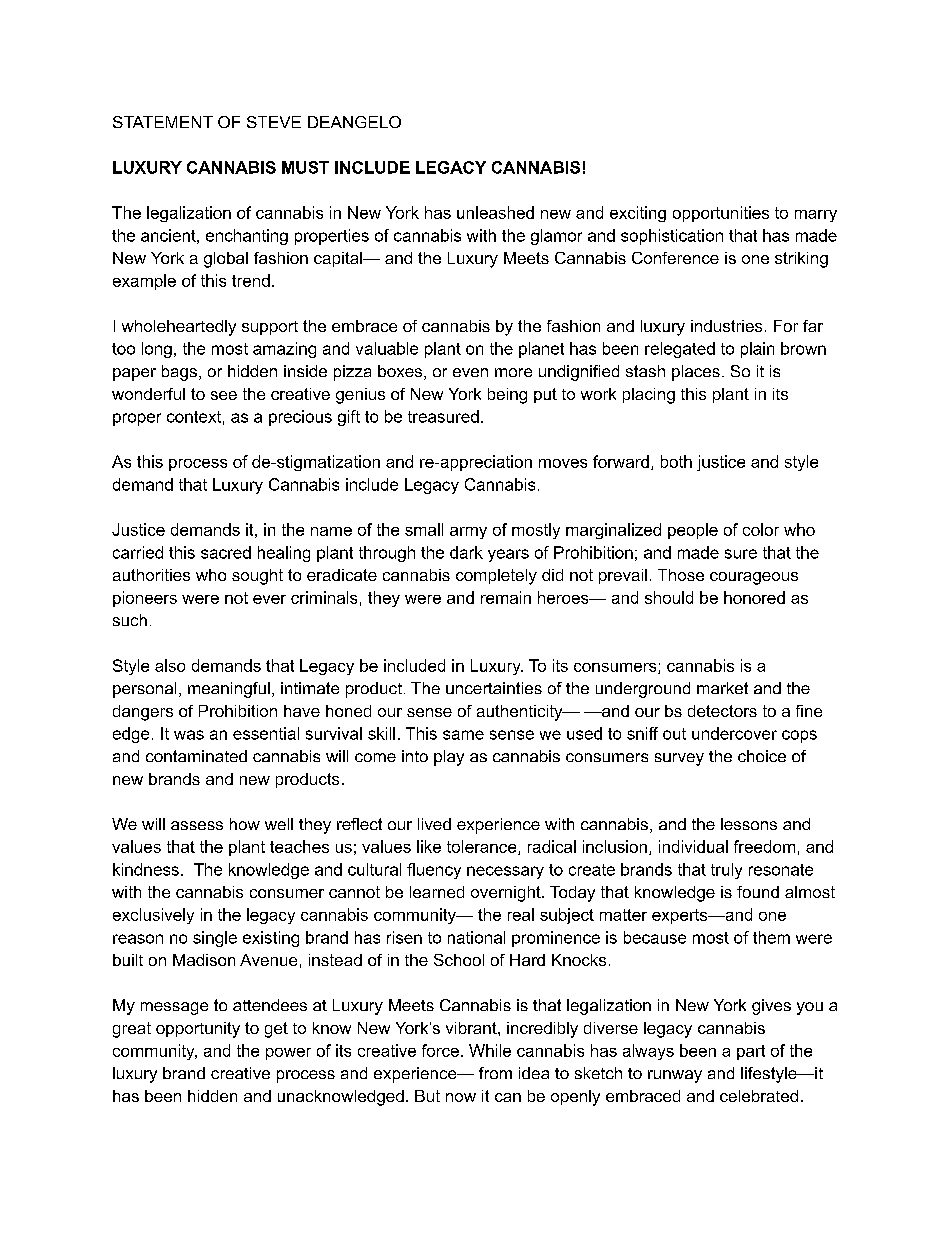  Describe the element at coordinates (506, 597) in the image. I see `remain` at that location.
